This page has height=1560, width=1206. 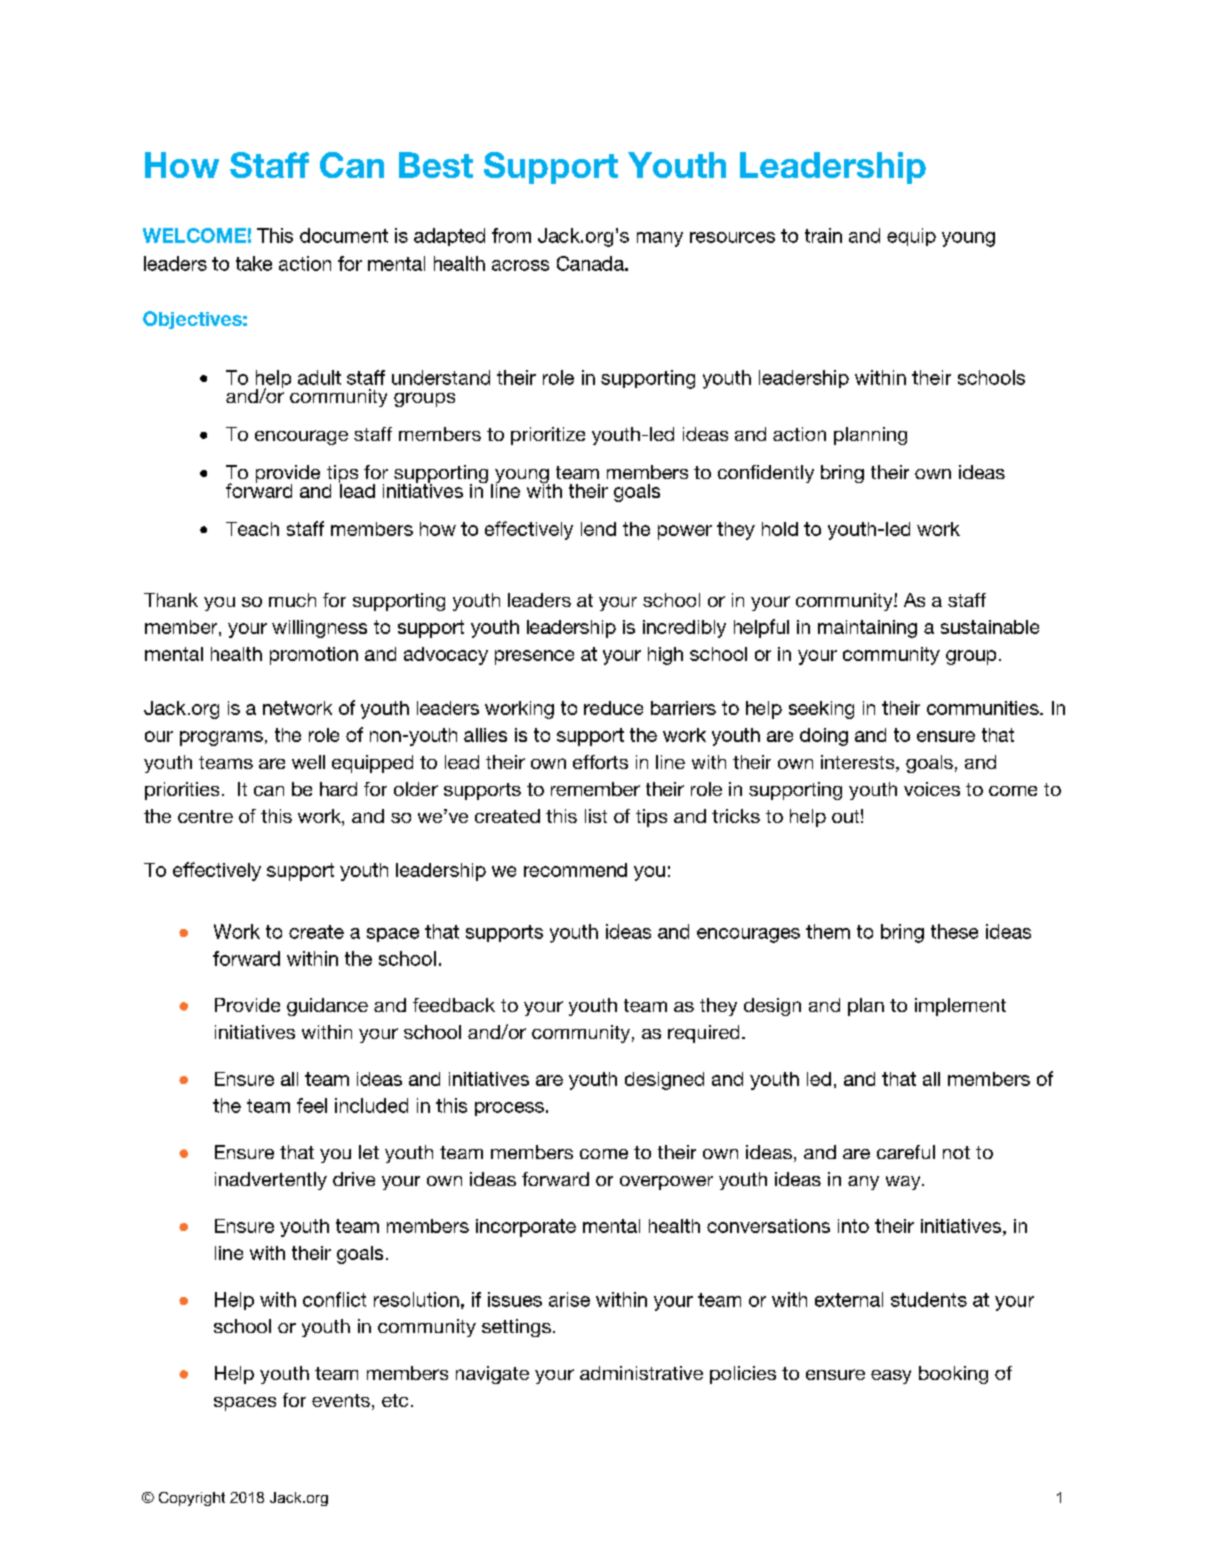 What do you see at coordinates (780, 529) in the page?
I see `hold` at bounding box center [780, 529].
